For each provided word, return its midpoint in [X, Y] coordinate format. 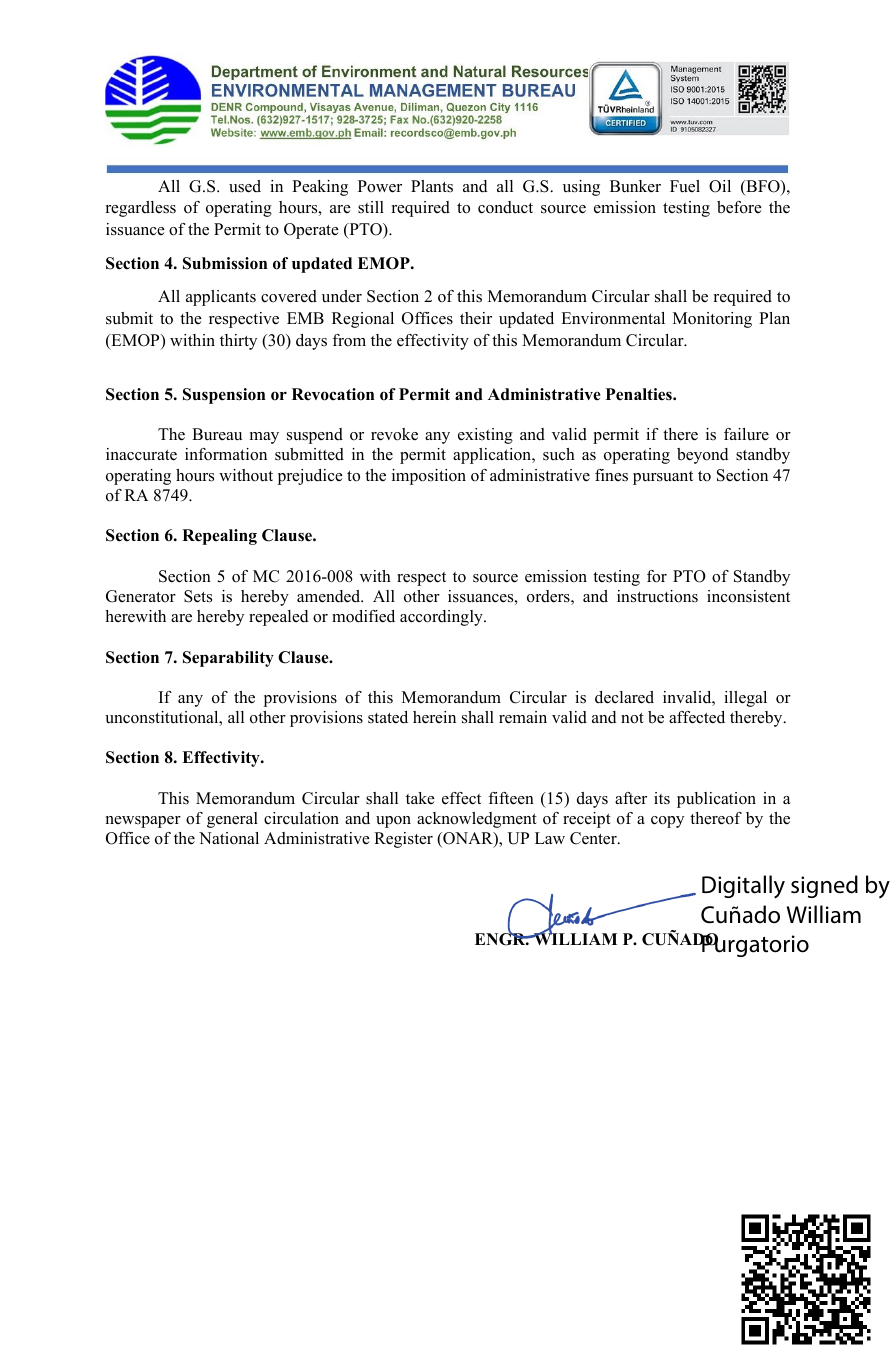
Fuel [685, 186]
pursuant [663, 478]
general [232, 820]
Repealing [219, 537]
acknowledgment [477, 820]
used [245, 186]
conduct [505, 207]
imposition [429, 477]
